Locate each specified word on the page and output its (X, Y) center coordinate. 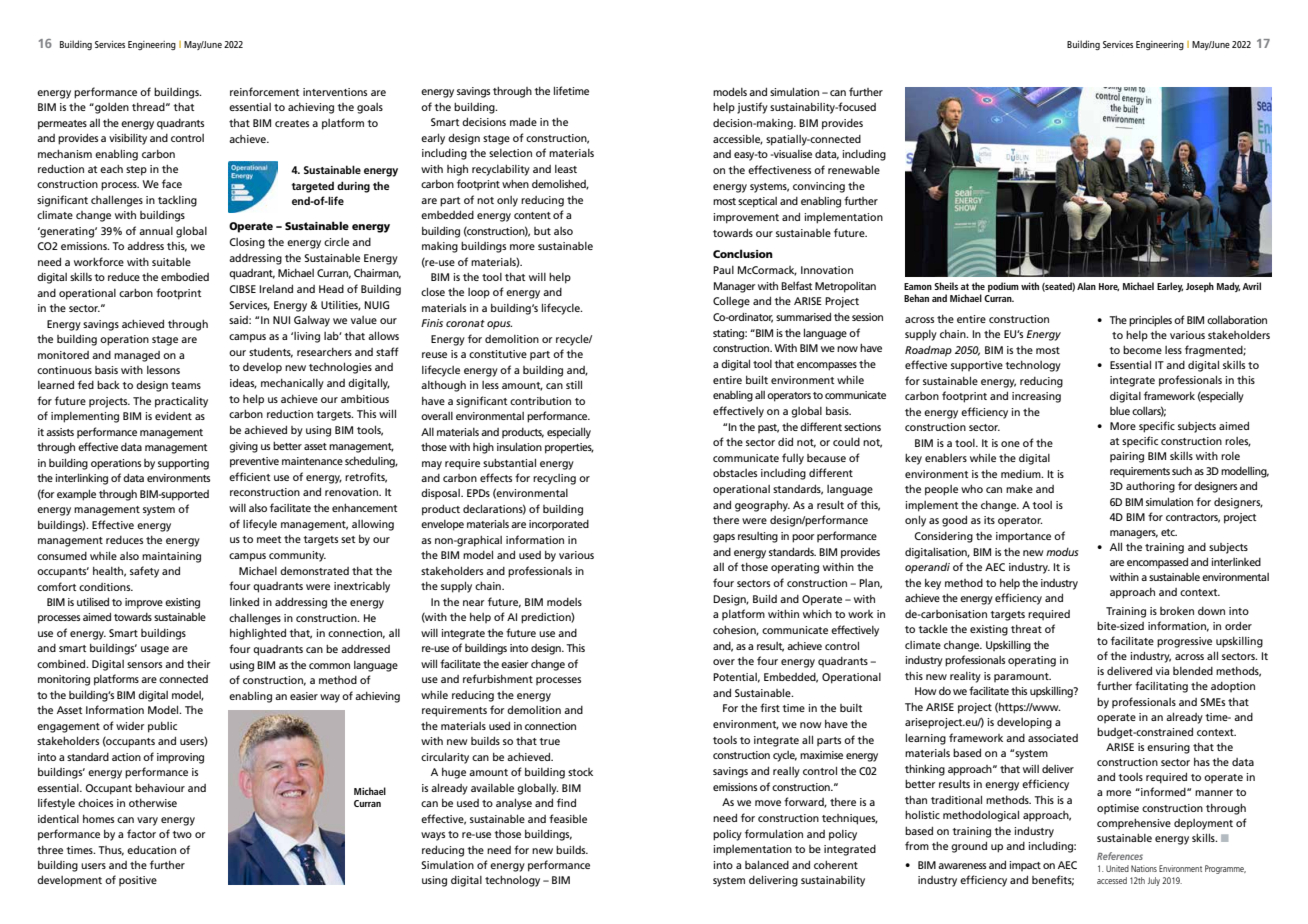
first (770, 707)
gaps (724, 538)
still (574, 384)
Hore (1109, 287)
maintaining (171, 557)
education (151, 849)
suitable (171, 261)
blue (1120, 411)
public (162, 727)
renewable (854, 169)
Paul (723, 270)
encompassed (1157, 562)
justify (752, 108)
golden (111, 108)
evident (173, 416)
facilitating (1161, 687)
